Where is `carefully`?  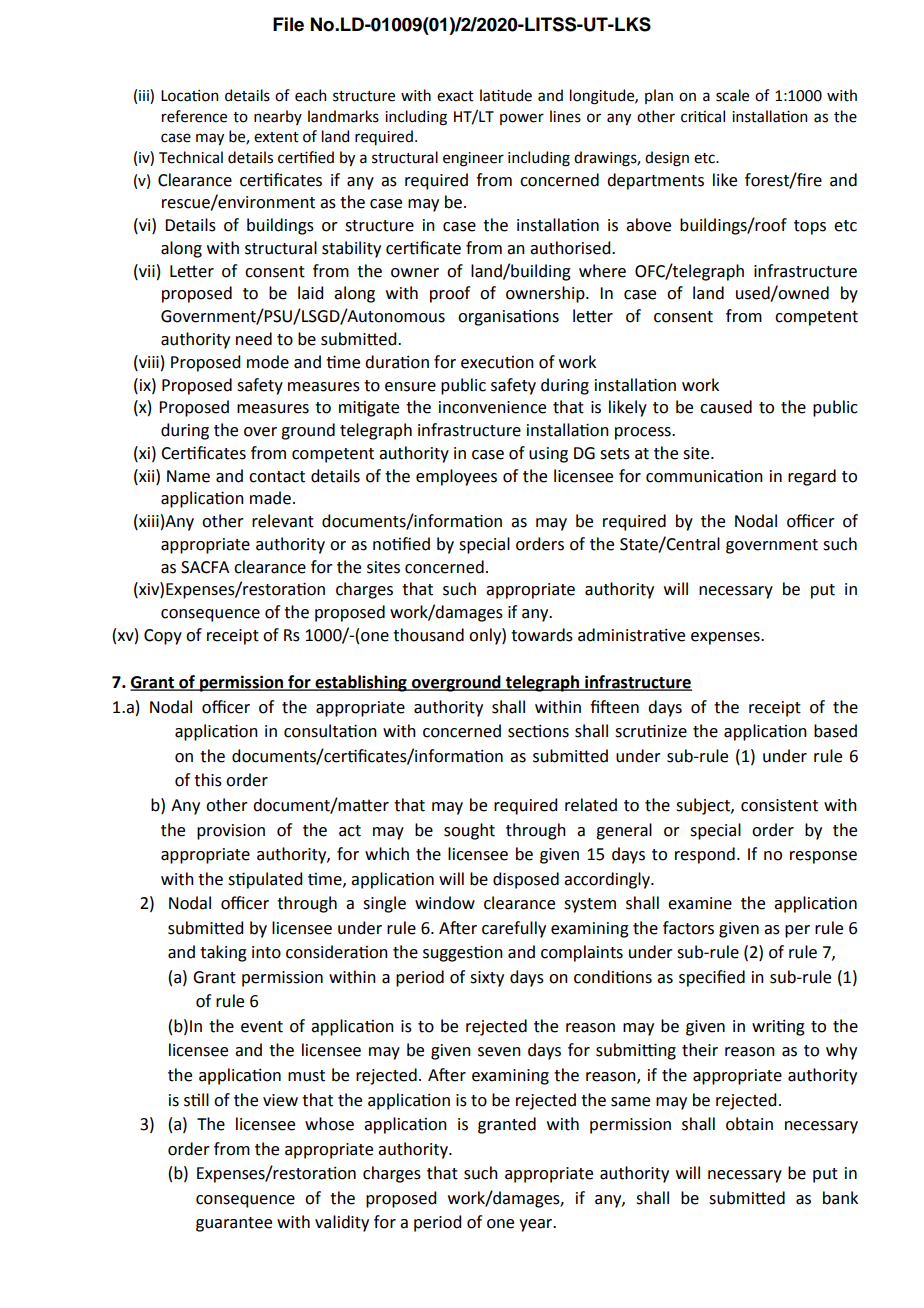 carefully is located at coordinates (514, 929).
